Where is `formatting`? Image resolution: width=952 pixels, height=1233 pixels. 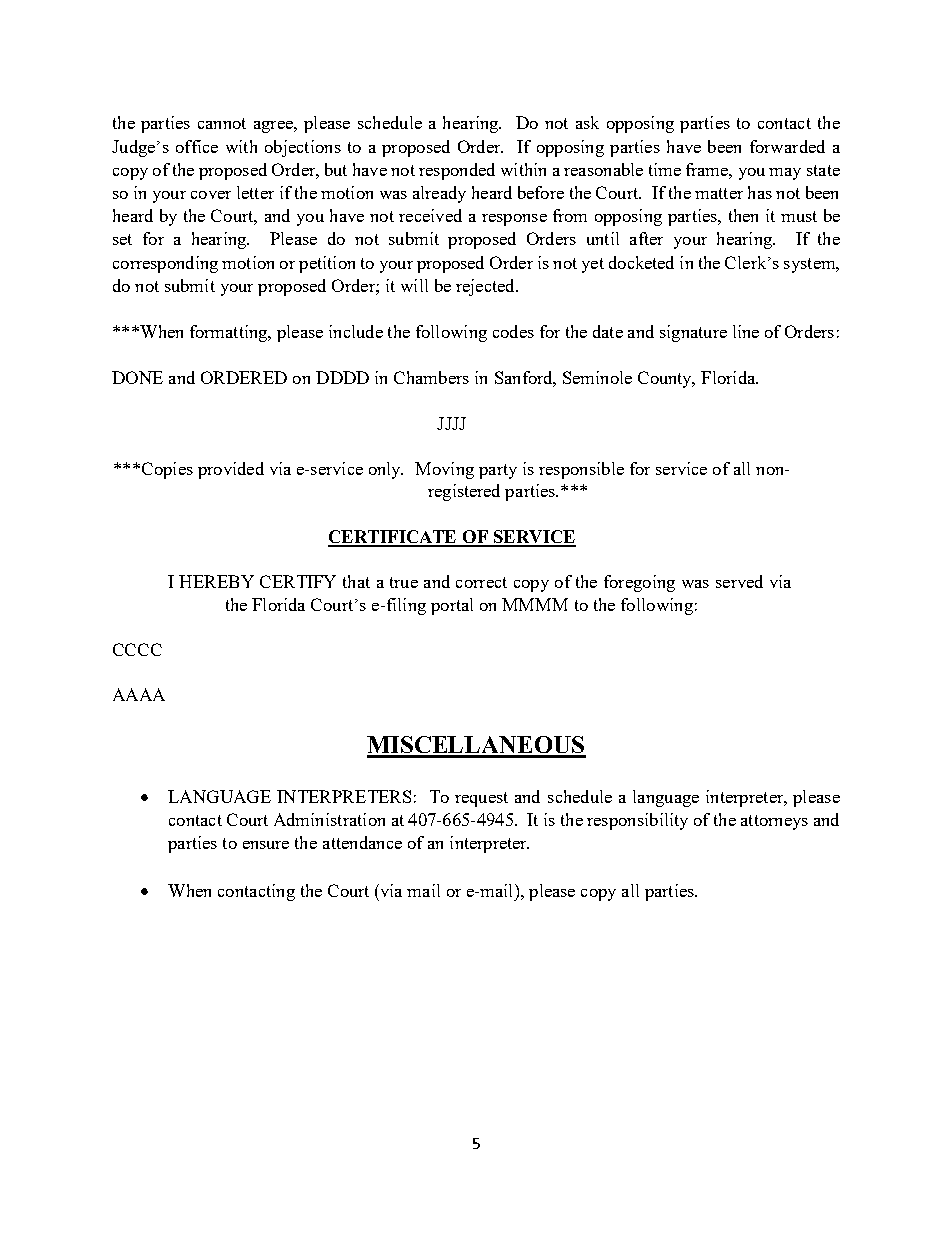
formatting is located at coordinates (230, 333).
